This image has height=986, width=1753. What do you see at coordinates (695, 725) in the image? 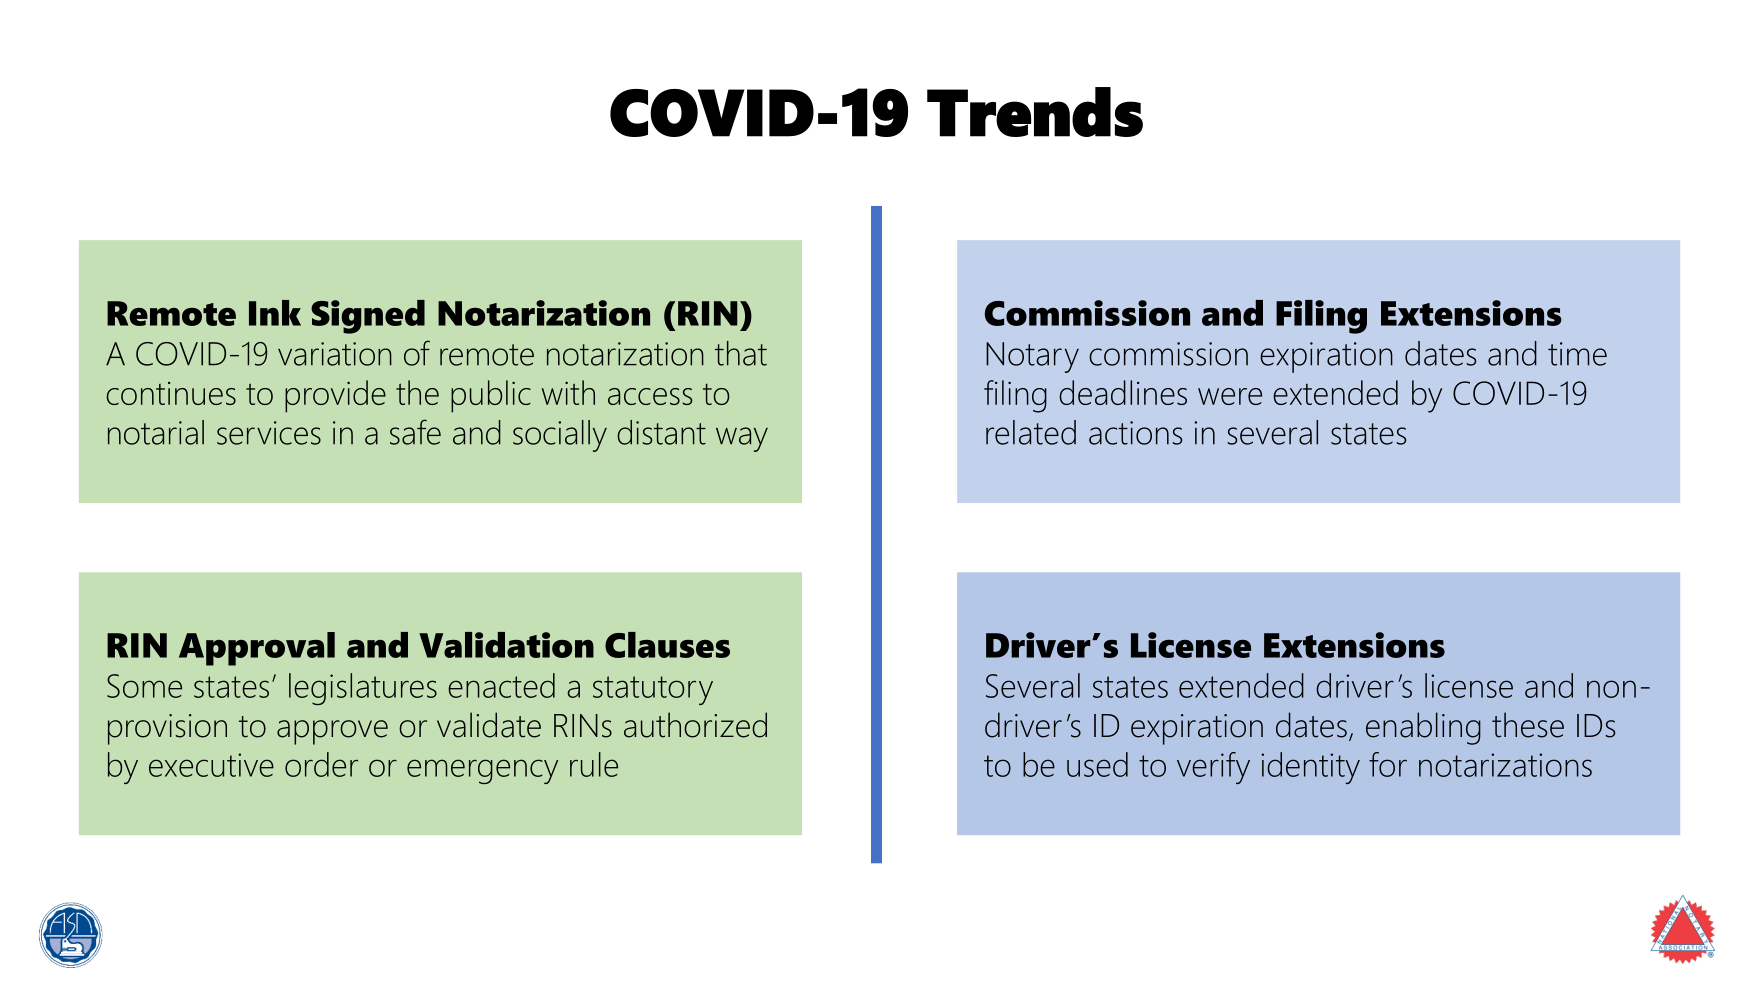
I see `authorized` at bounding box center [695, 725].
